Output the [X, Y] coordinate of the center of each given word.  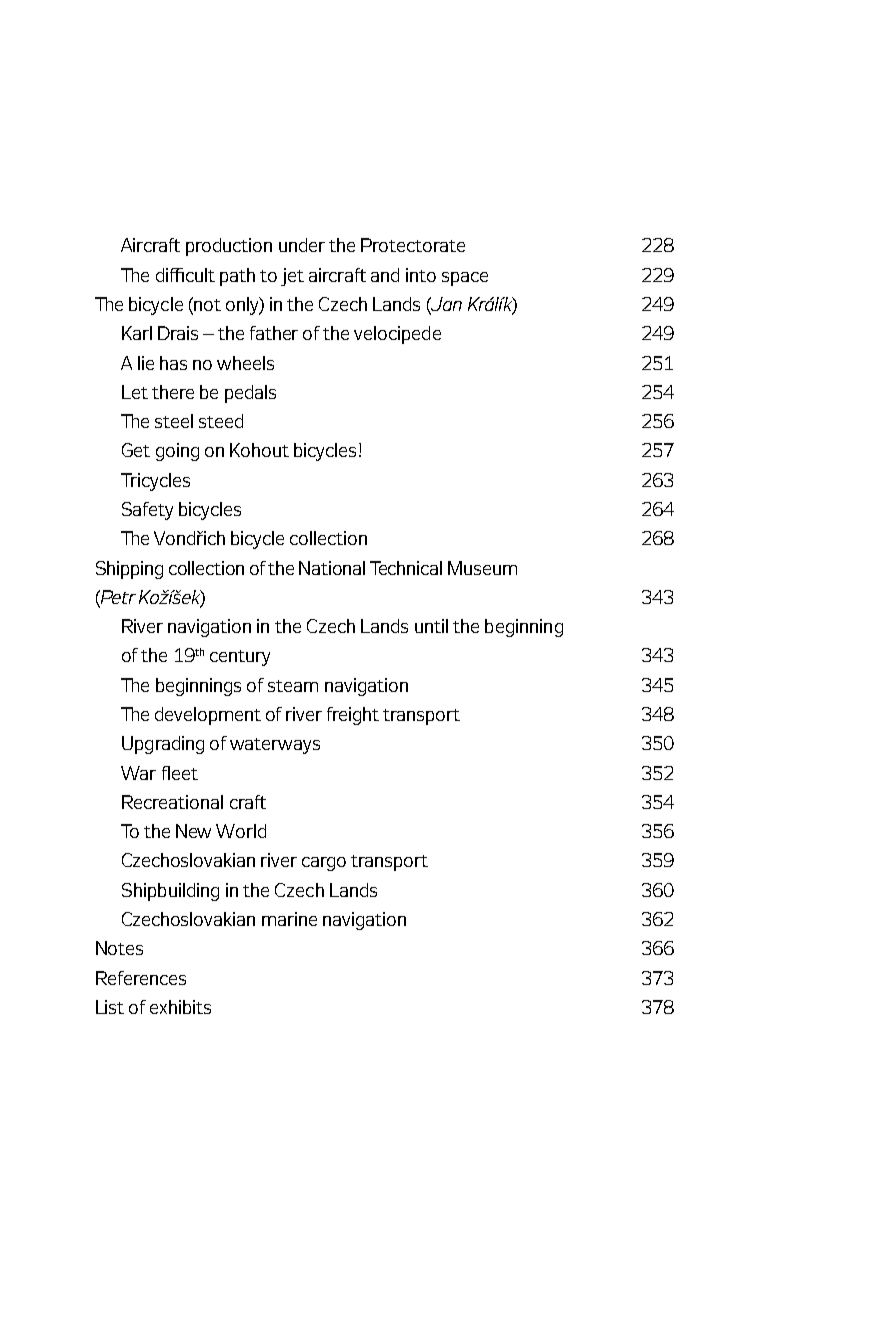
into [421, 275]
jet [292, 277]
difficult [185, 275]
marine [289, 919]
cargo [324, 864]
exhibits [180, 1007]
